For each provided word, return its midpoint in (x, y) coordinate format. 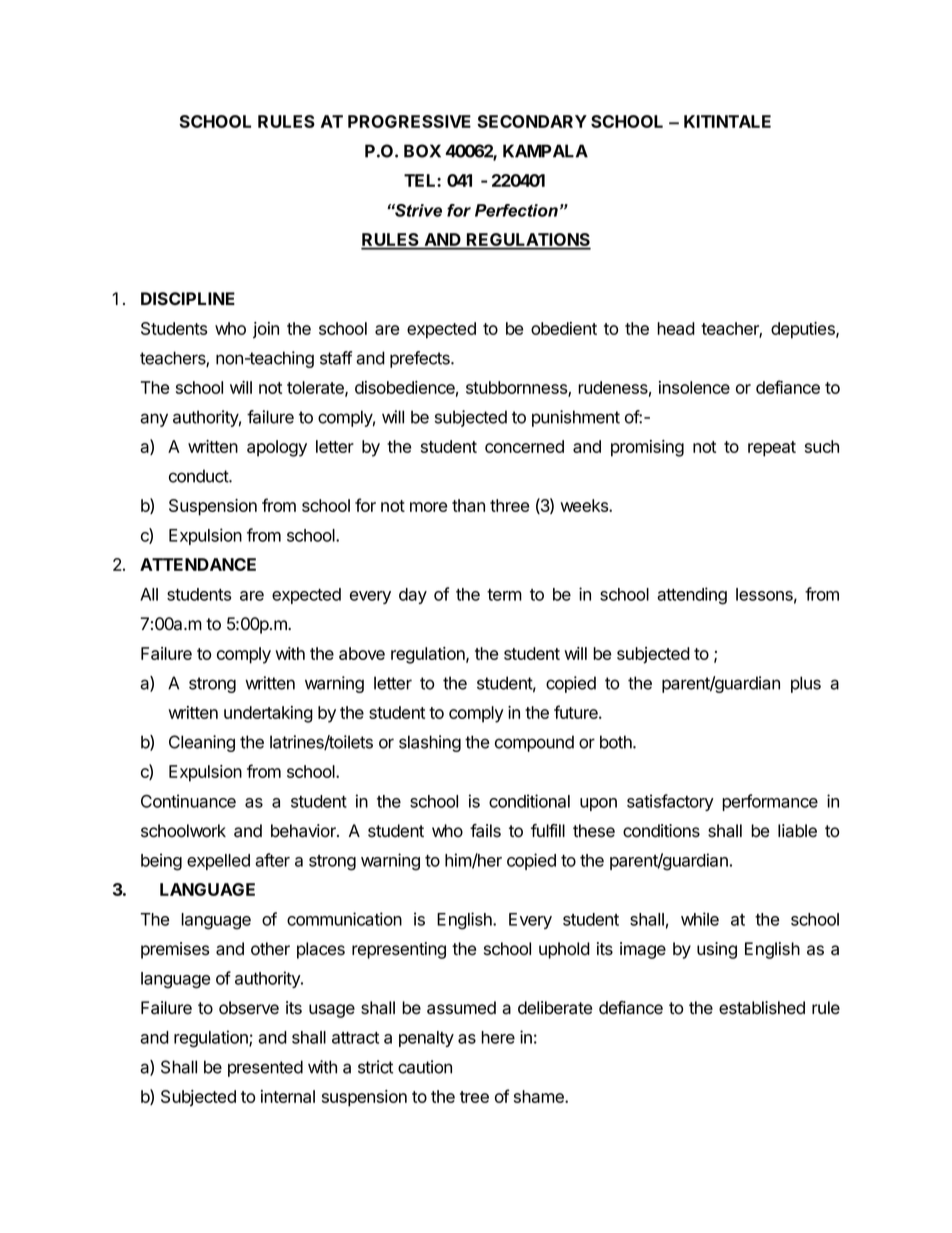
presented (265, 1068)
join (266, 330)
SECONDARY (532, 121)
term (504, 595)
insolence (694, 387)
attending (692, 596)
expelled (218, 862)
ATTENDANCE (198, 564)
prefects (421, 359)
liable (797, 831)
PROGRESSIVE (409, 121)
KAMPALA (545, 151)
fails (485, 831)
